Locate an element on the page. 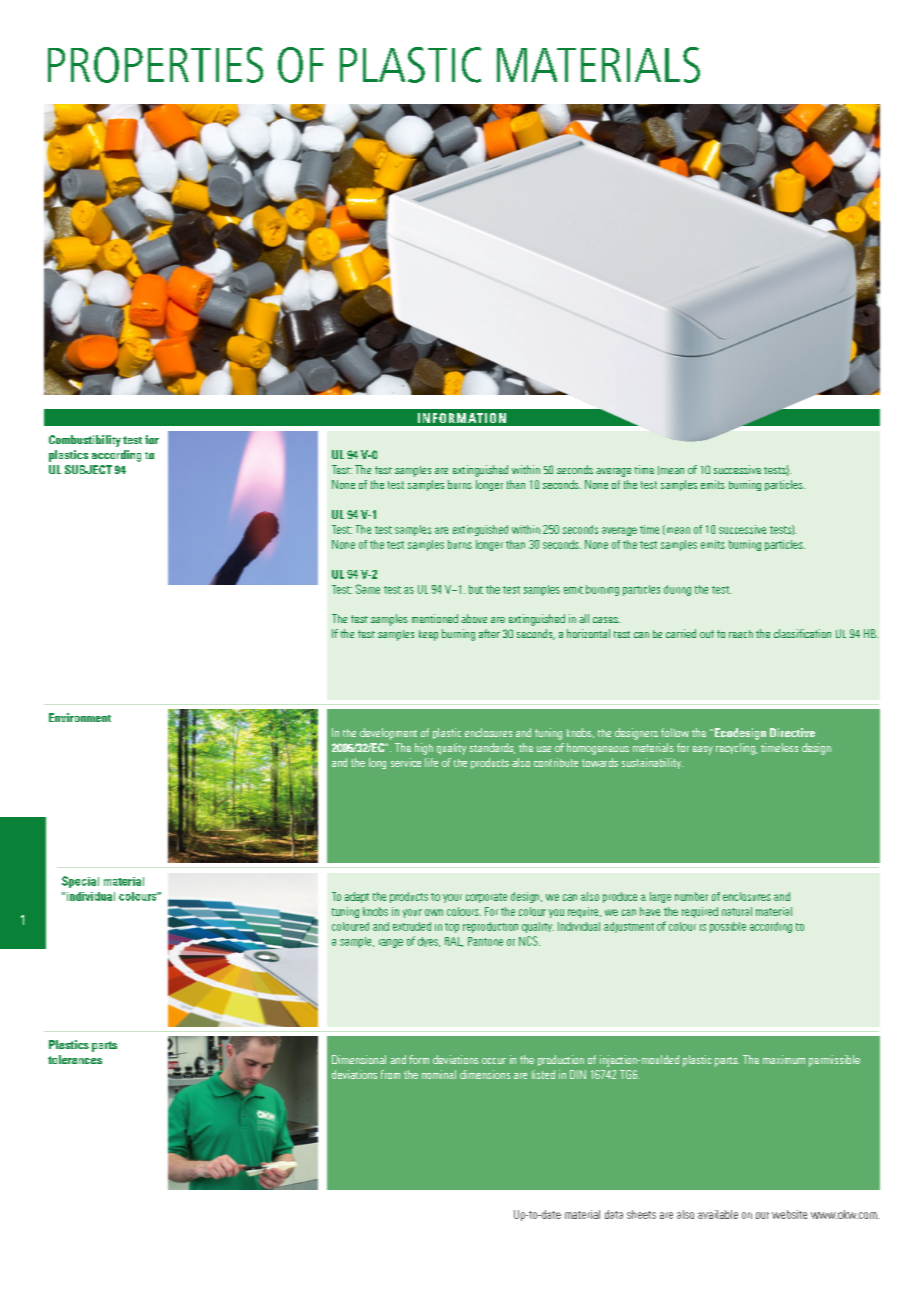 This document has height=1308, width=924. own is located at coordinates (434, 912).
